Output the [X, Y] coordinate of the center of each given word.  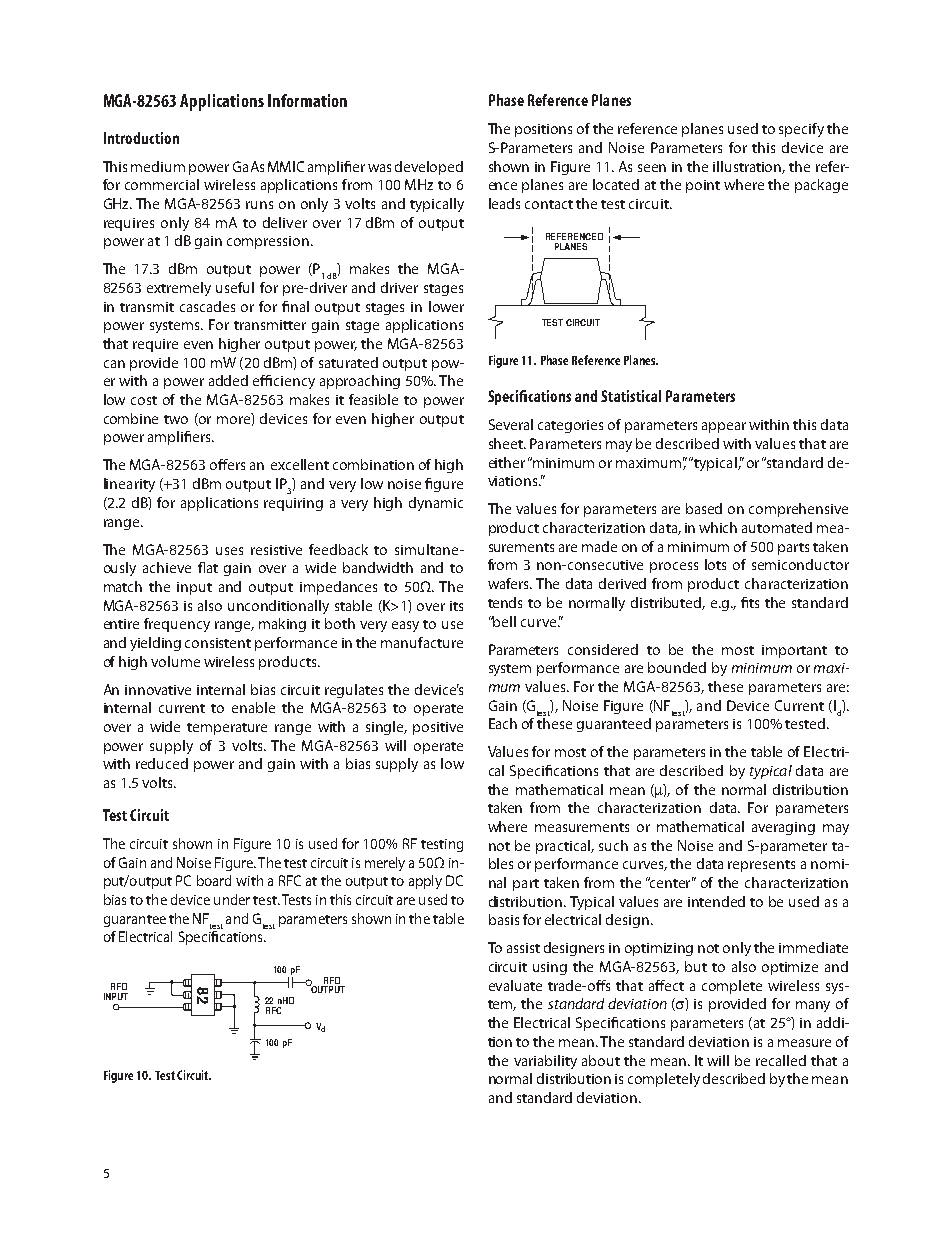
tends [505, 602]
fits [750, 602]
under [232, 899]
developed [429, 168]
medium [158, 166]
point [703, 186]
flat [208, 567]
